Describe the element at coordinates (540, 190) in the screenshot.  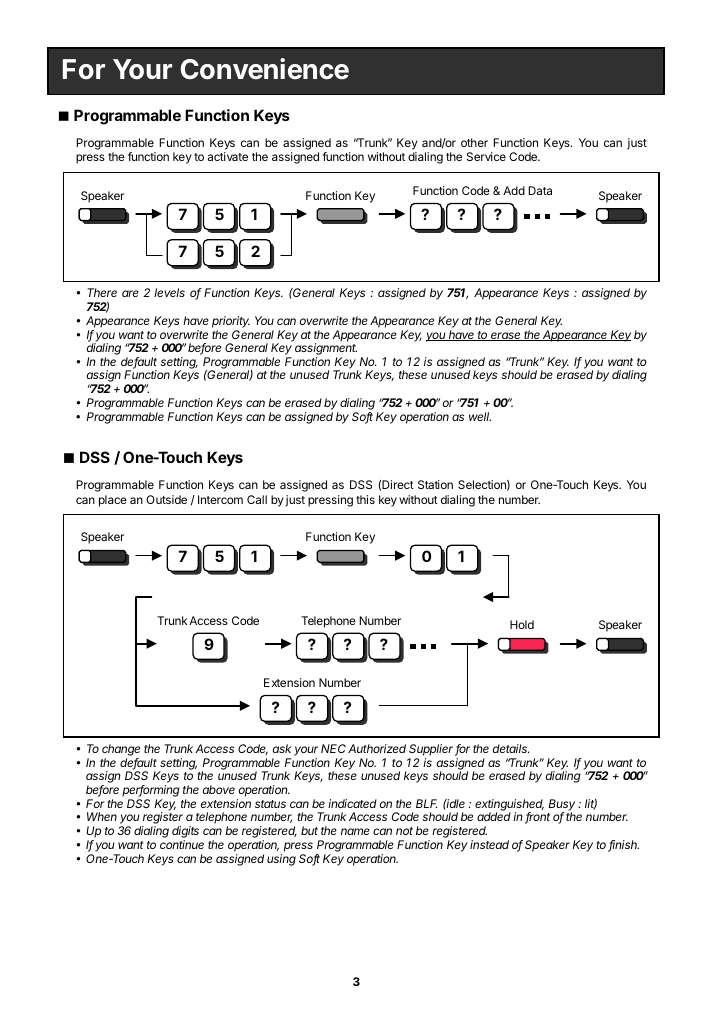
I see `Data` at that location.
